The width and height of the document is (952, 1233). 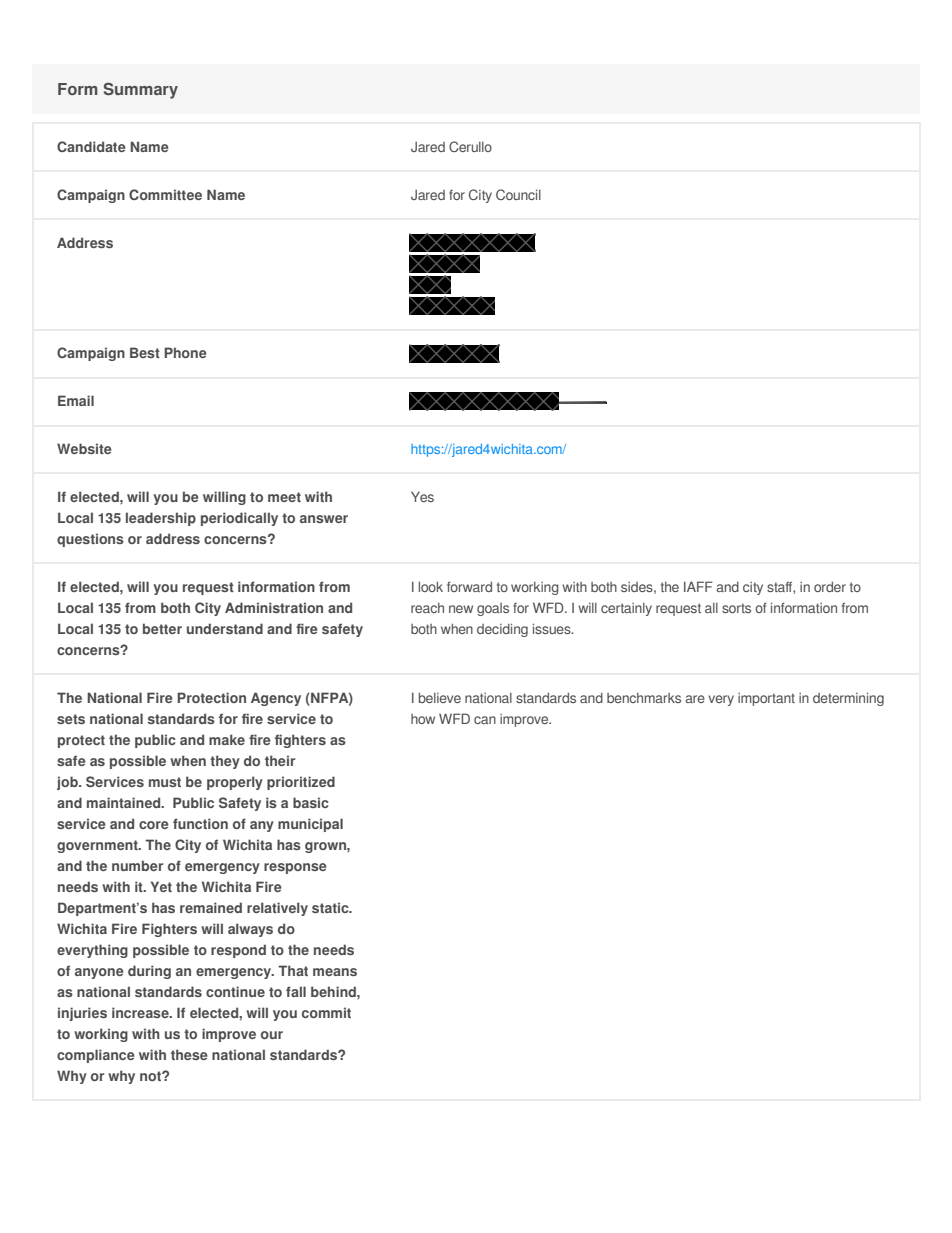 I want to click on important, so click(x=766, y=699).
